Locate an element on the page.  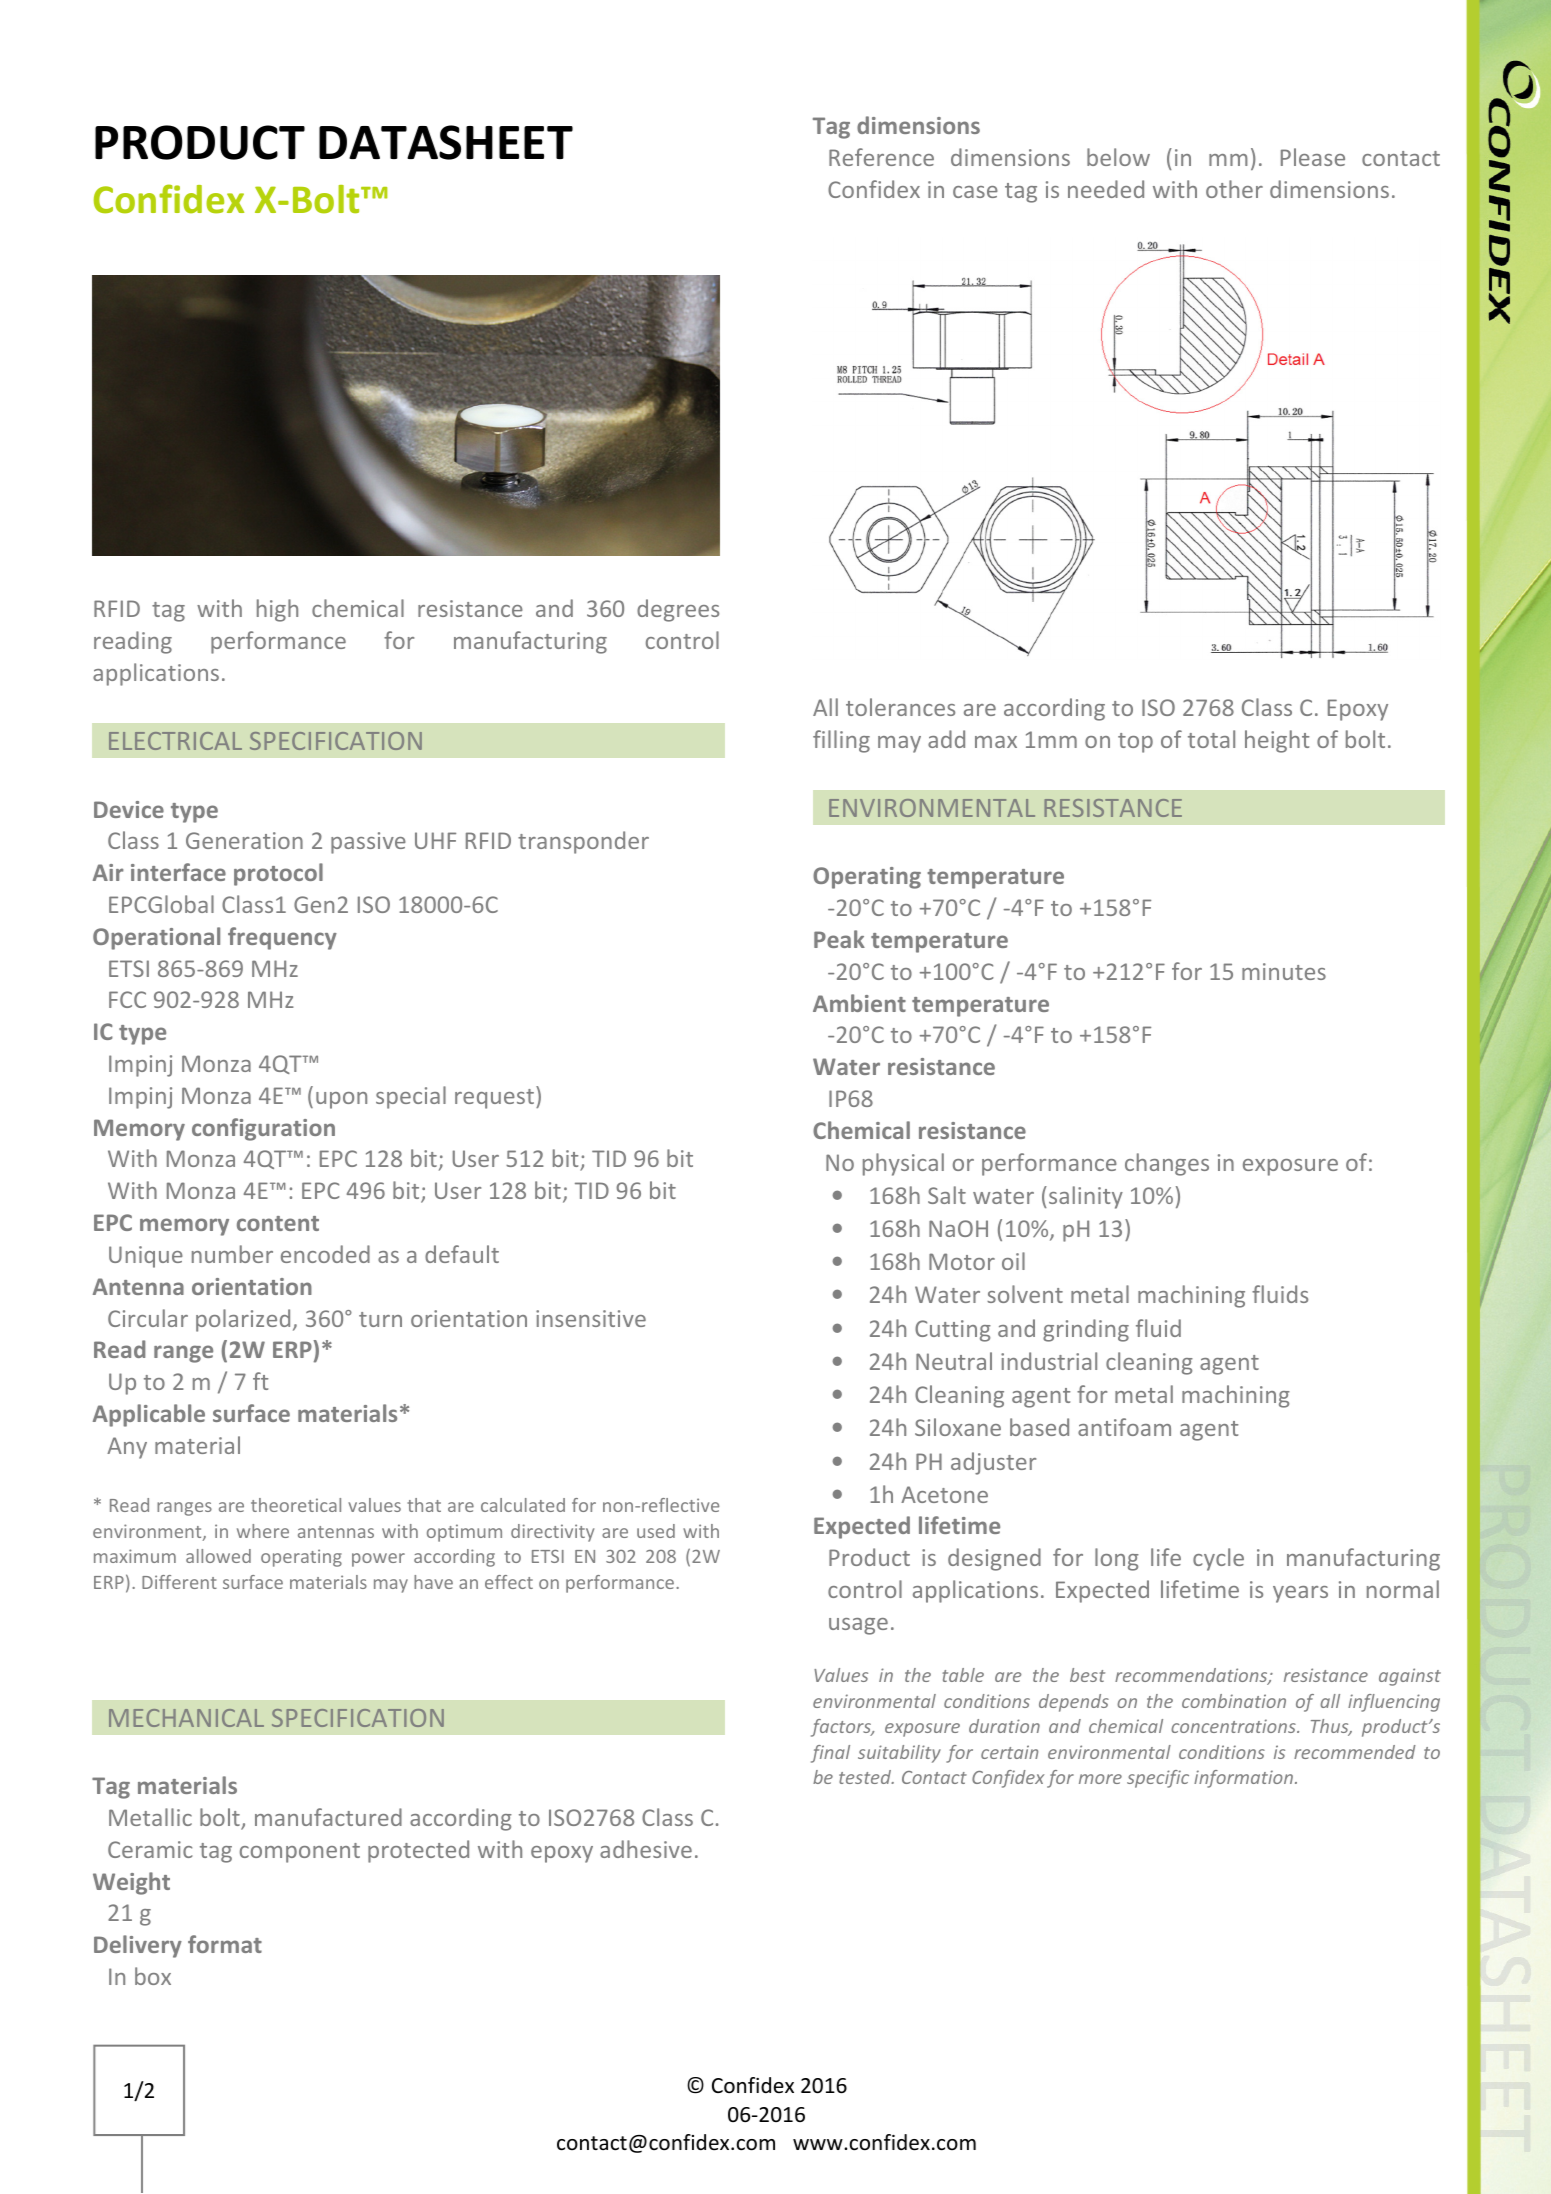
Reference is located at coordinates (881, 157).
